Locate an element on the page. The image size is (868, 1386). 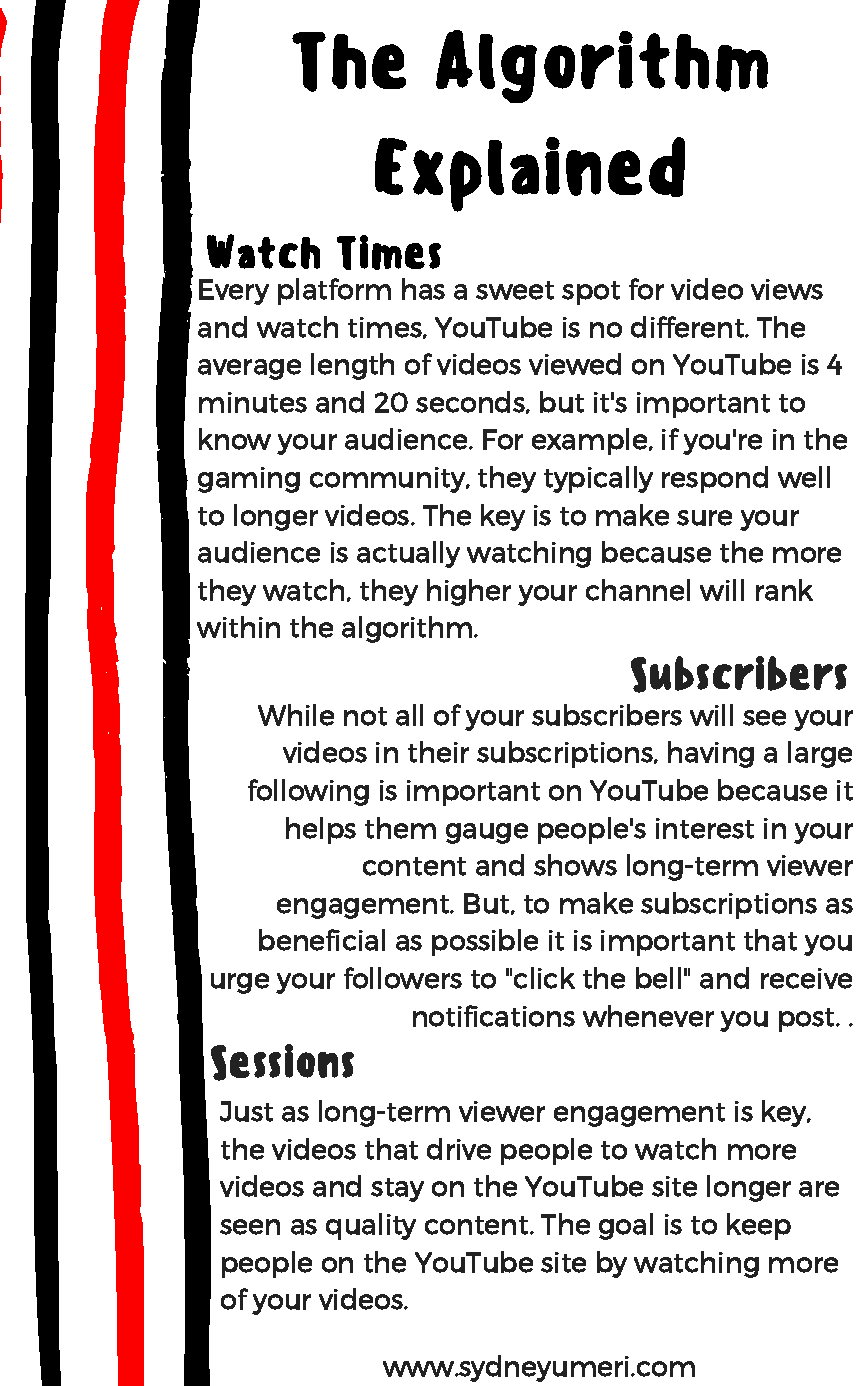
example is located at coordinates (591, 441).
